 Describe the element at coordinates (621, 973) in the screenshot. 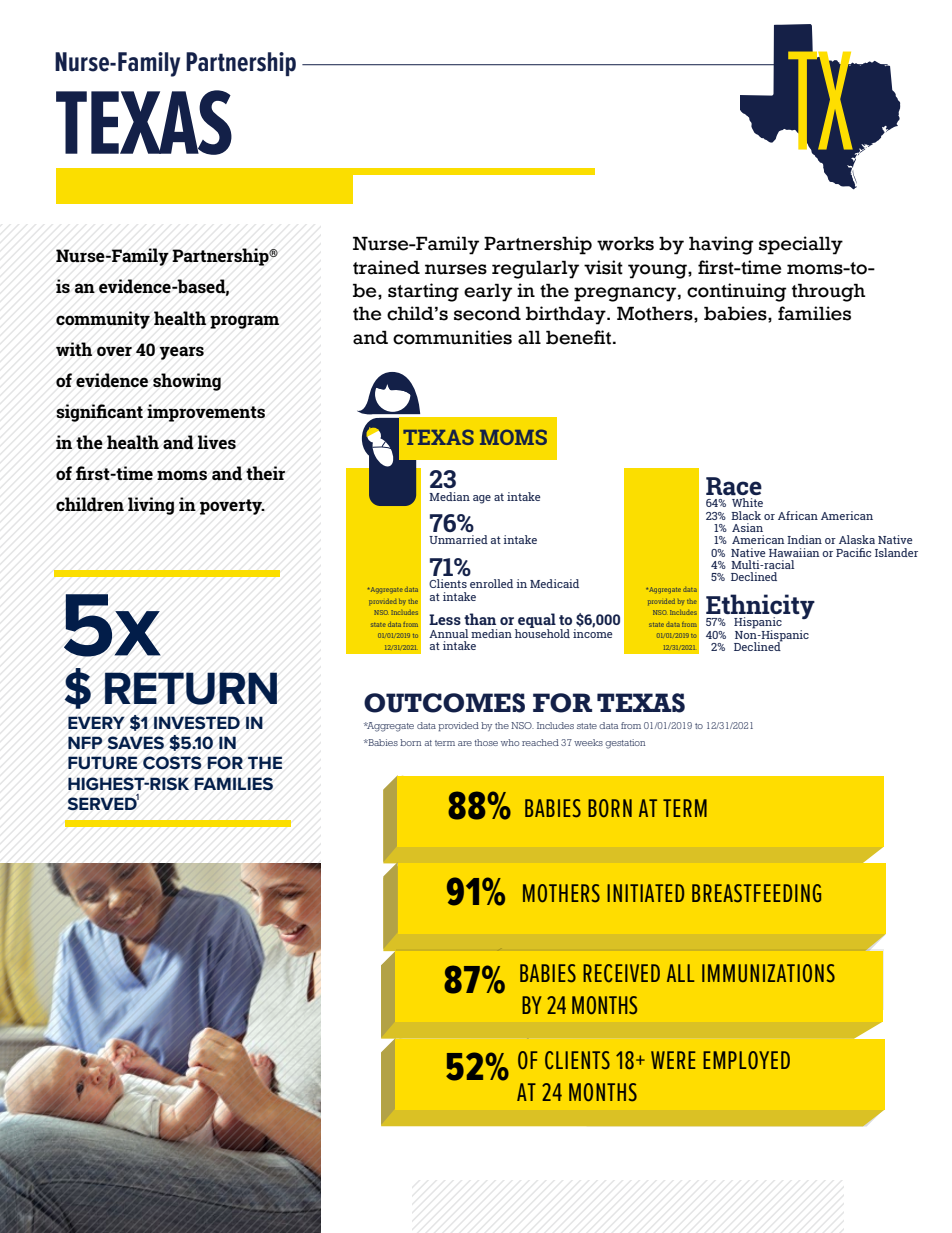

I see `RECEIVED` at that location.
